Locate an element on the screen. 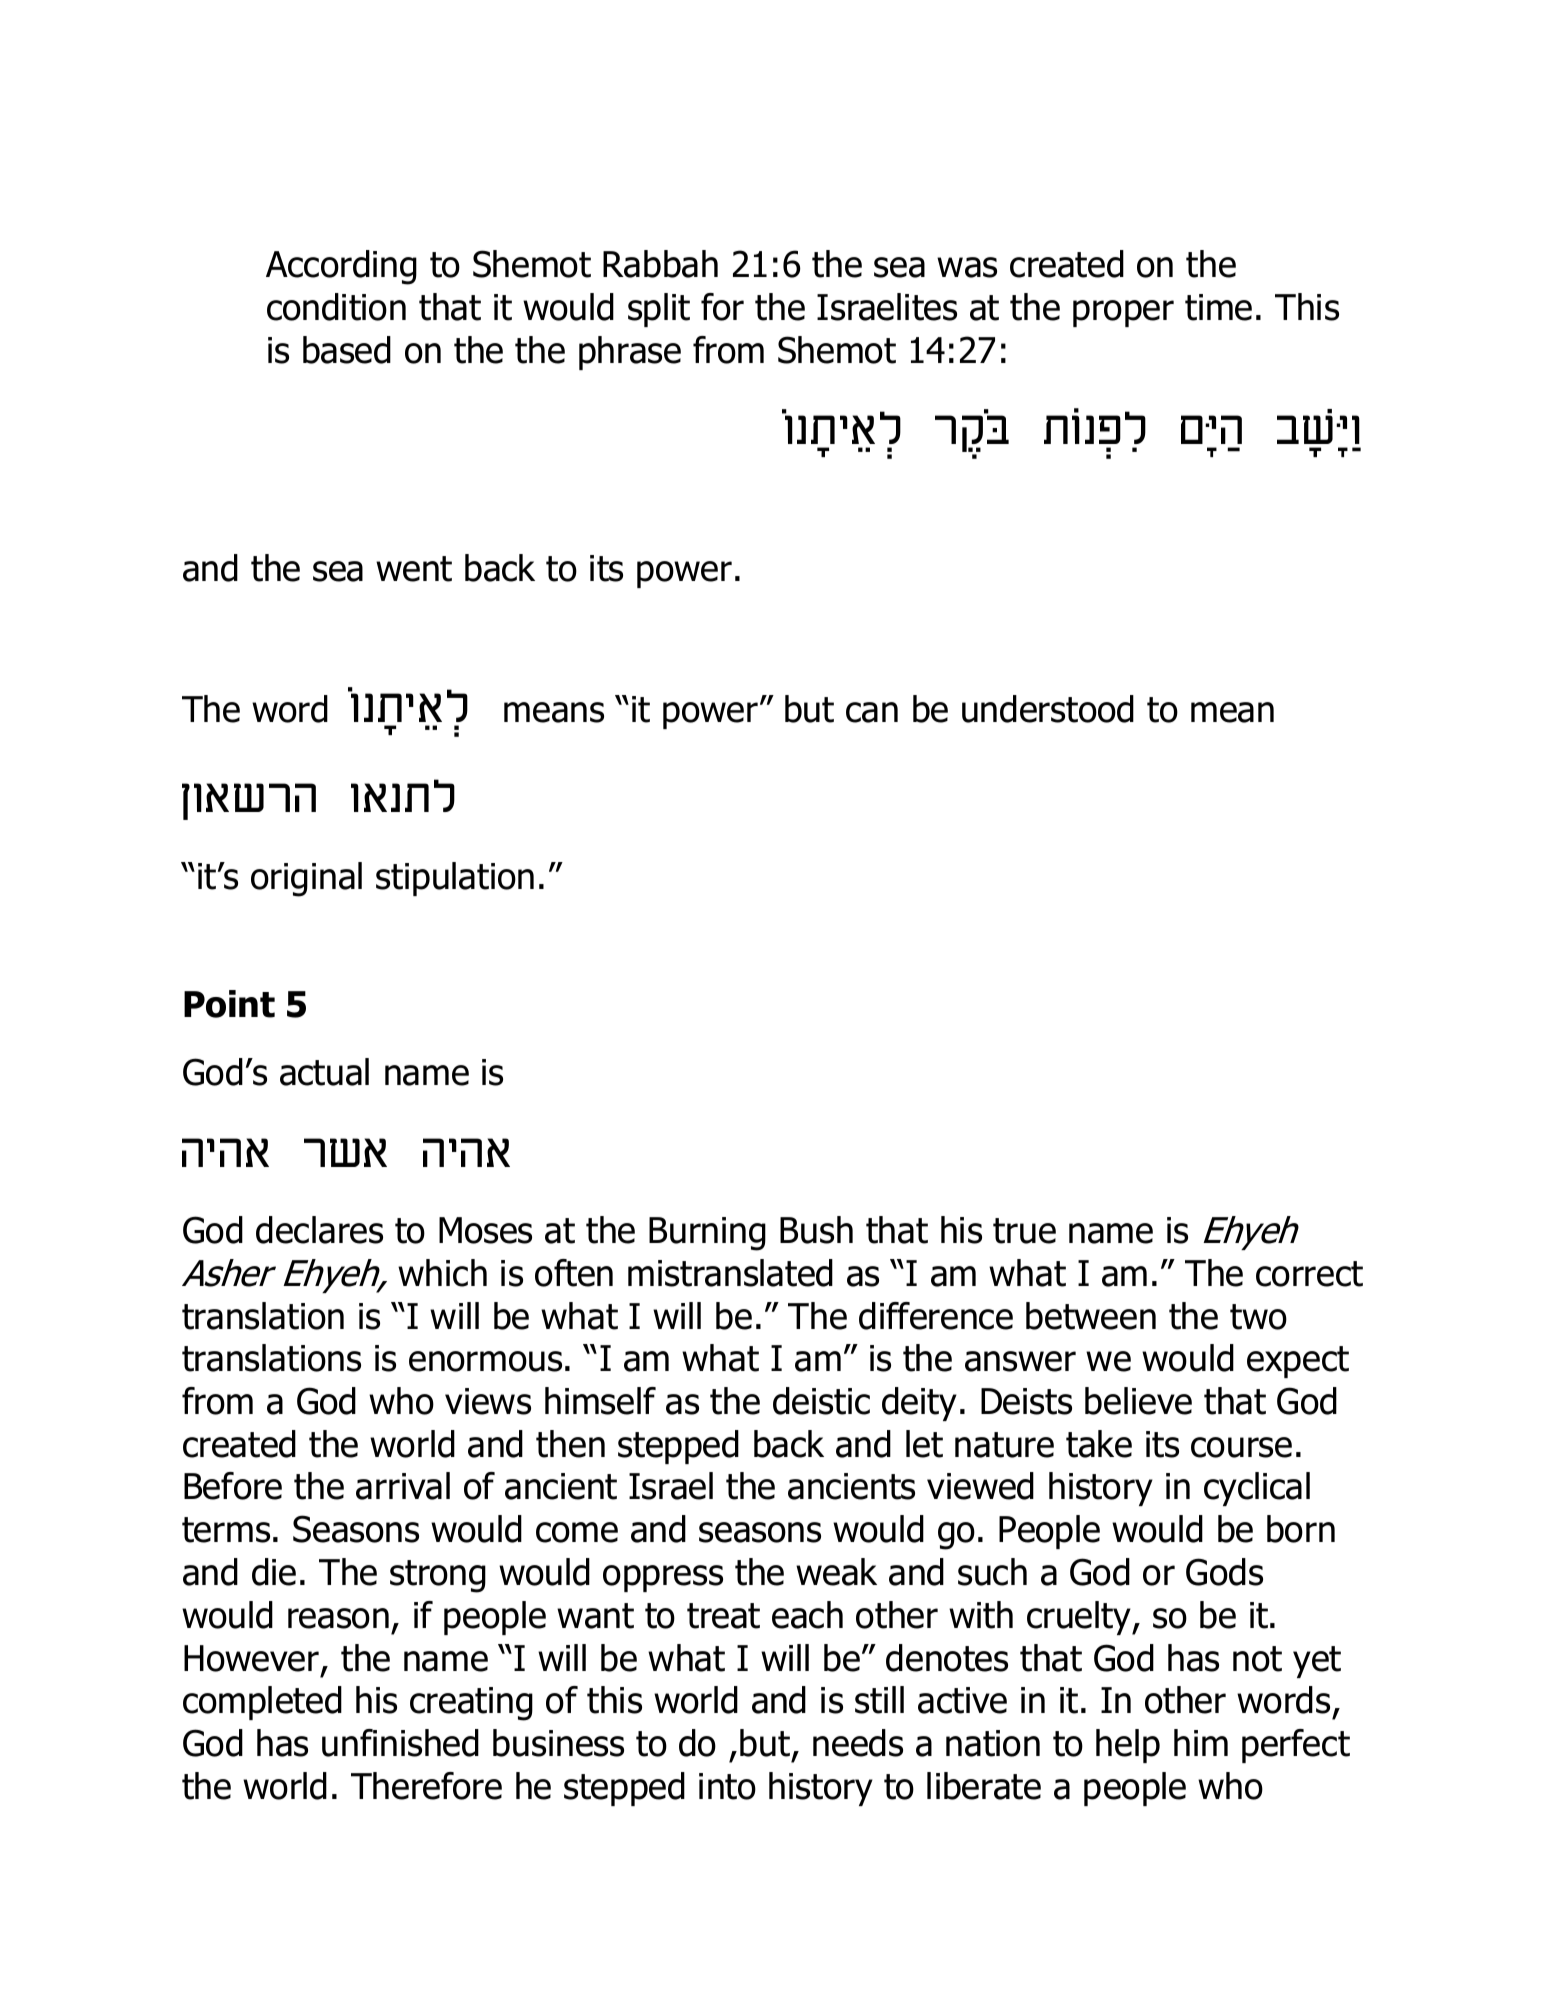  deity is located at coordinates (919, 1404).
